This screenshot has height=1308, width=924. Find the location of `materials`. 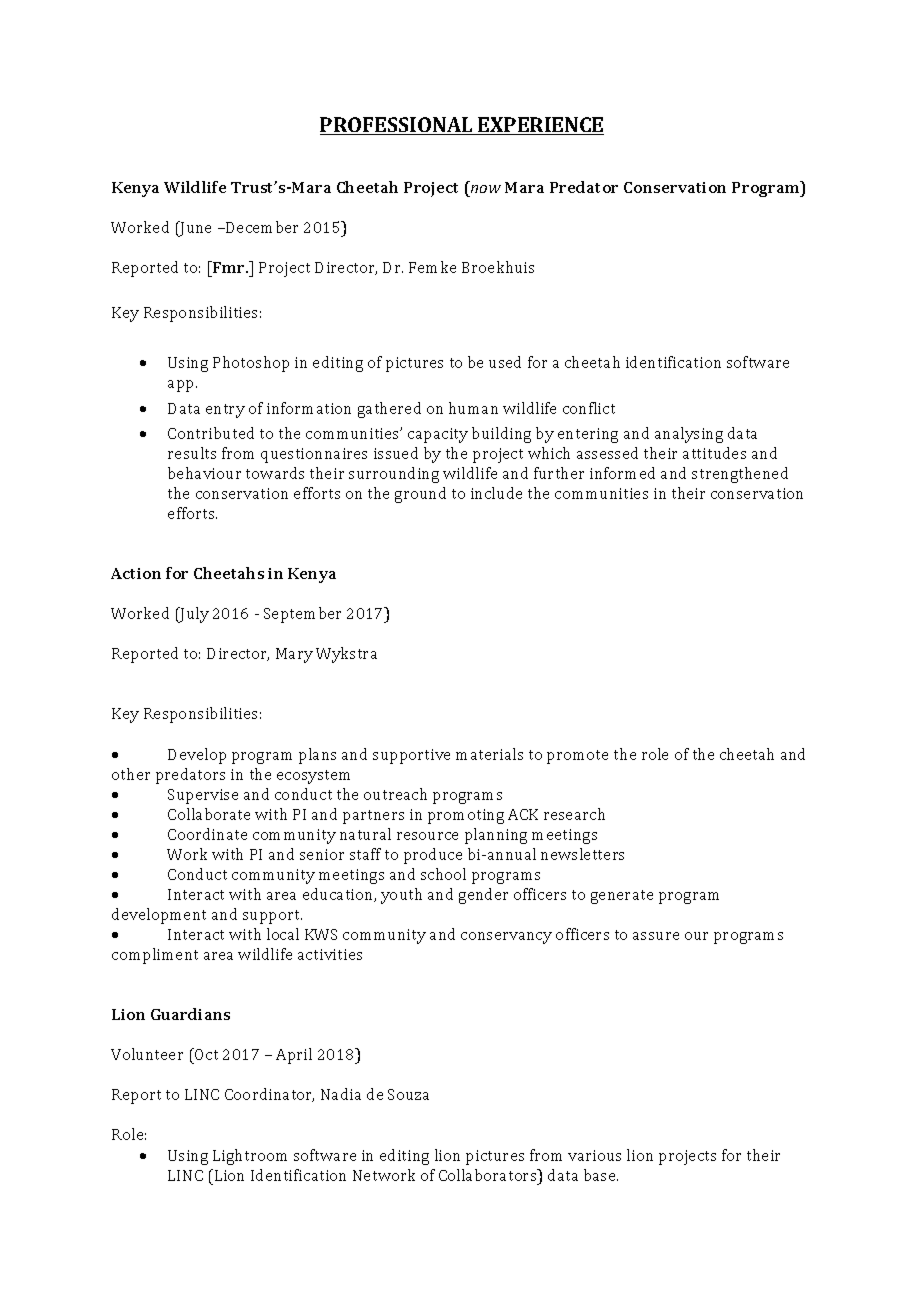

materials is located at coordinates (489, 754).
